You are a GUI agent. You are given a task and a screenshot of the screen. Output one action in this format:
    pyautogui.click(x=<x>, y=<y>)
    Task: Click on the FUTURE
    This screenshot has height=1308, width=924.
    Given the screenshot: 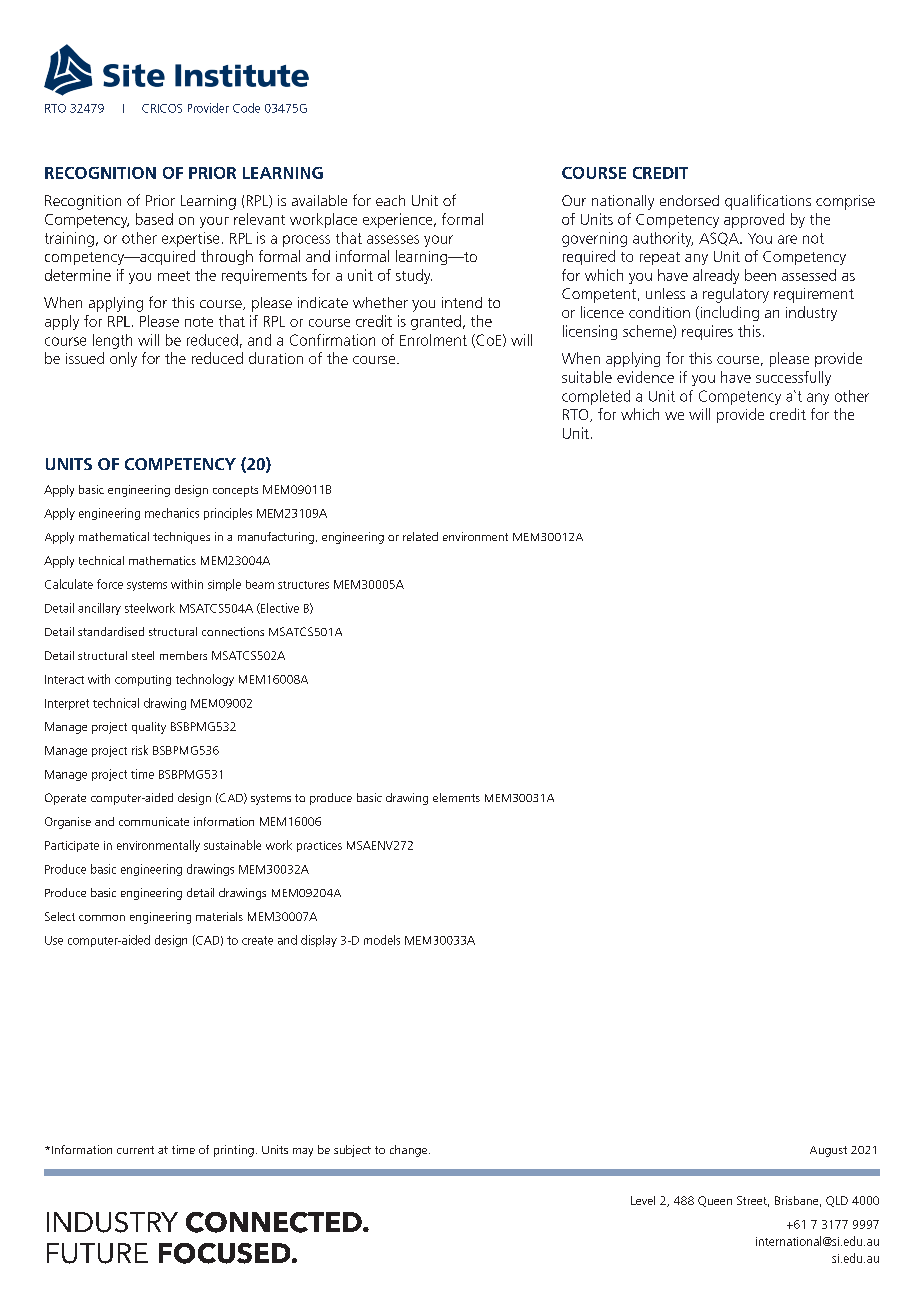 What is the action you would take?
    pyautogui.click(x=97, y=1253)
